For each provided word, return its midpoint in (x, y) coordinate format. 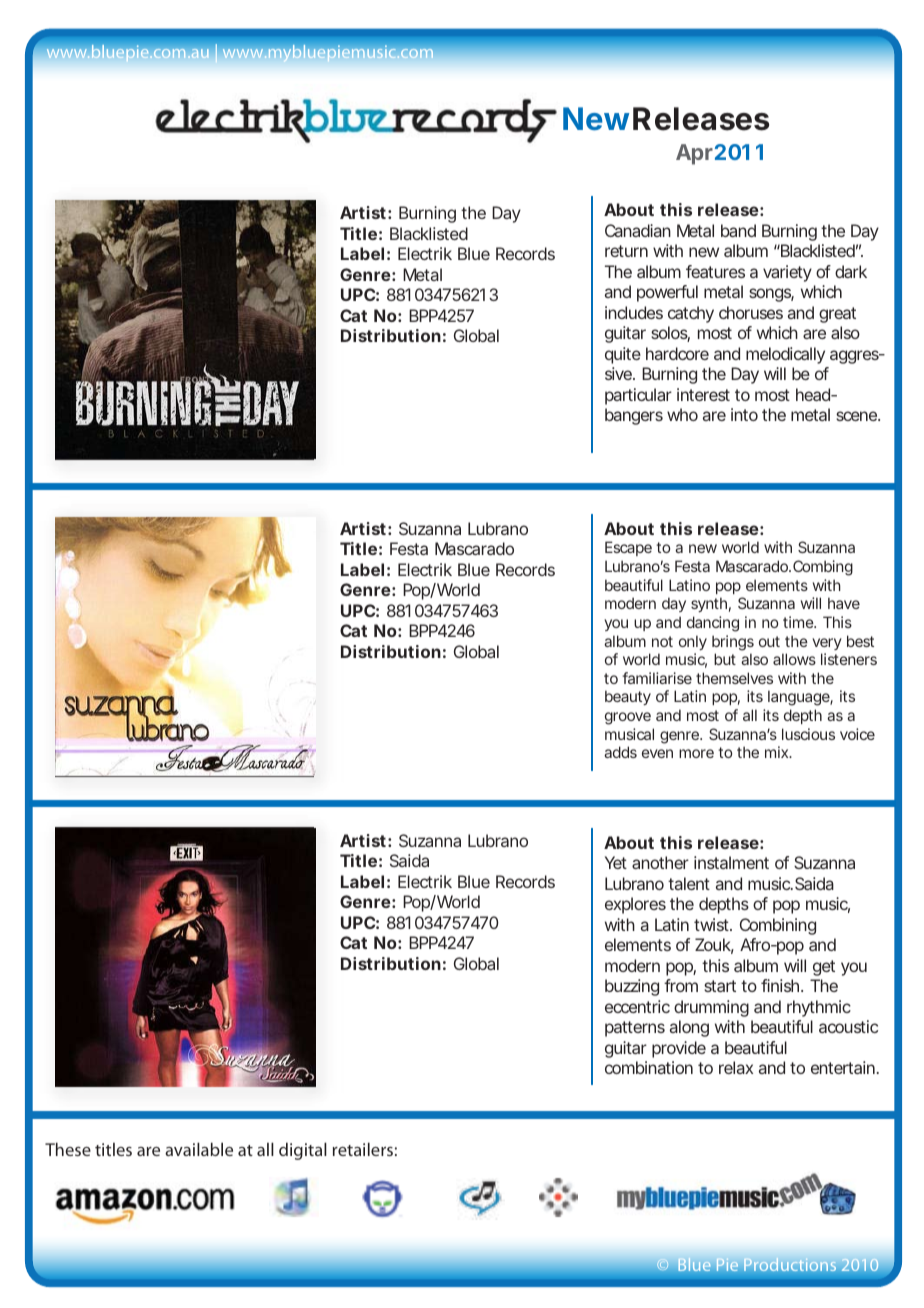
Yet (616, 862)
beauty (628, 697)
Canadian (638, 230)
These (68, 1149)
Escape (628, 548)
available (199, 1149)
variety (787, 273)
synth (711, 604)
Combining (778, 926)
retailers (363, 1149)
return (626, 251)
